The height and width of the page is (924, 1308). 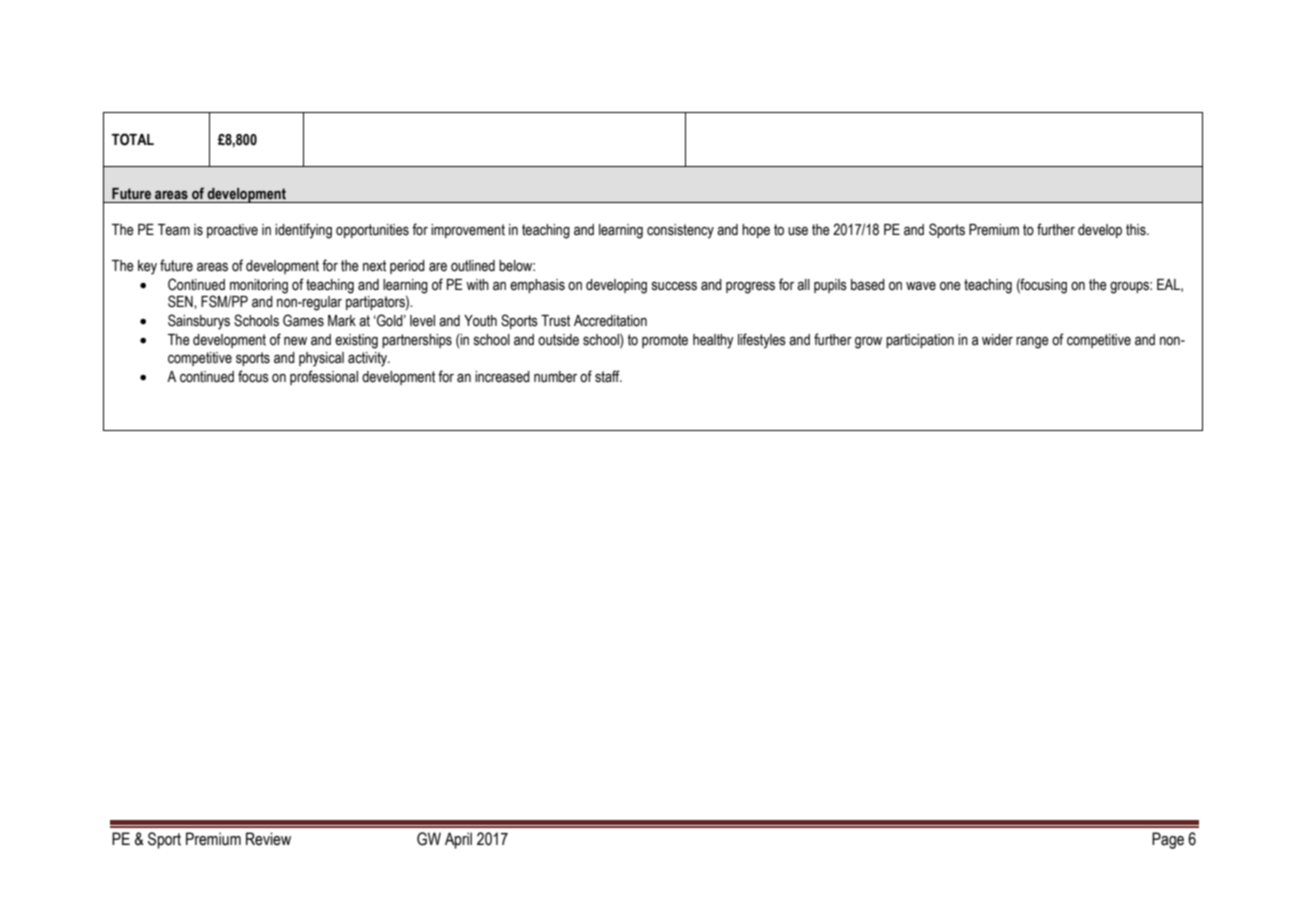 What do you see at coordinates (502, 377) in the page?
I see `increased` at bounding box center [502, 377].
